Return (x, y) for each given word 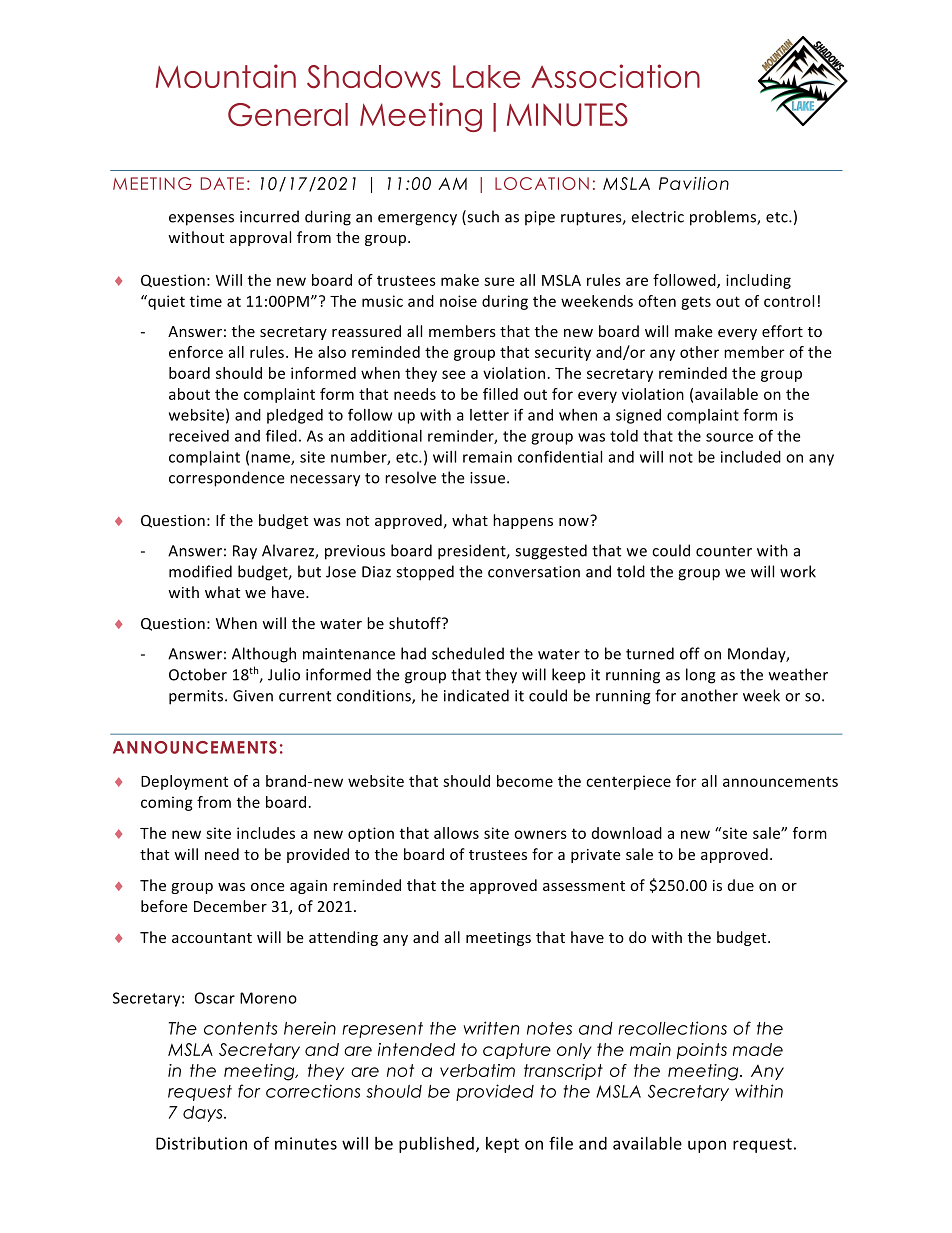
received (199, 436)
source (729, 437)
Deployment (184, 782)
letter (489, 415)
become (525, 781)
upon (707, 1146)
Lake (486, 76)
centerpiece (628, 782)
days (204, 1114)
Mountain (226, 76)
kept (502, 1145)
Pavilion (694, 183)
